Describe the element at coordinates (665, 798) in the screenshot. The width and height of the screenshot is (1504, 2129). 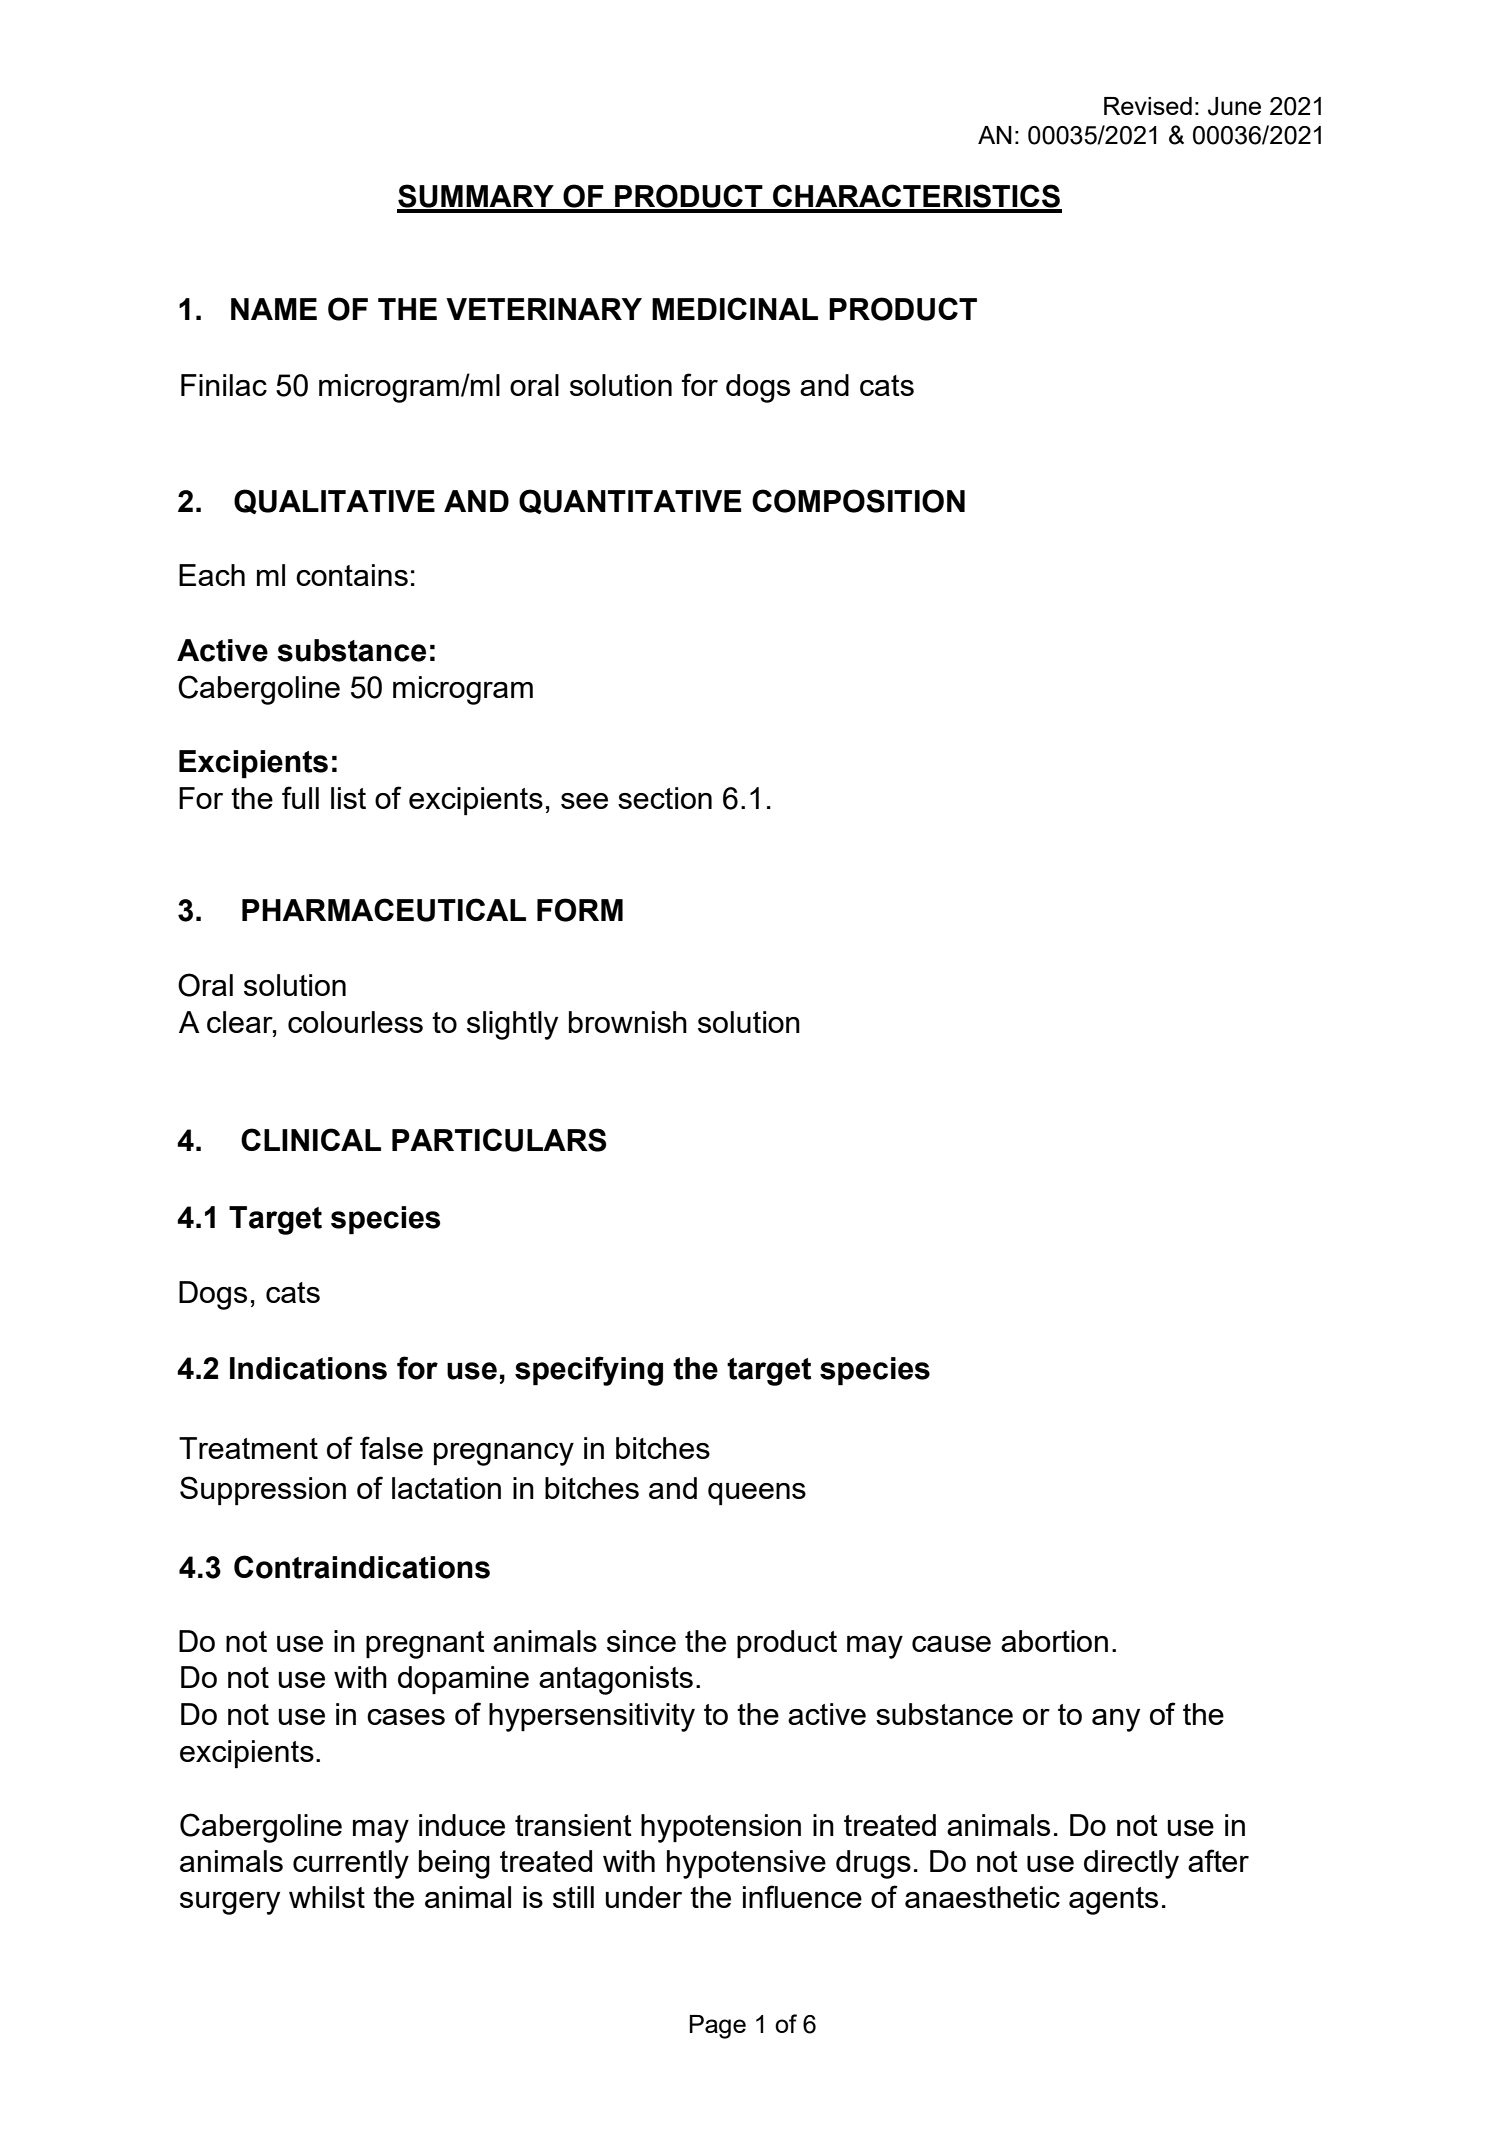
I see `section` at that location.
